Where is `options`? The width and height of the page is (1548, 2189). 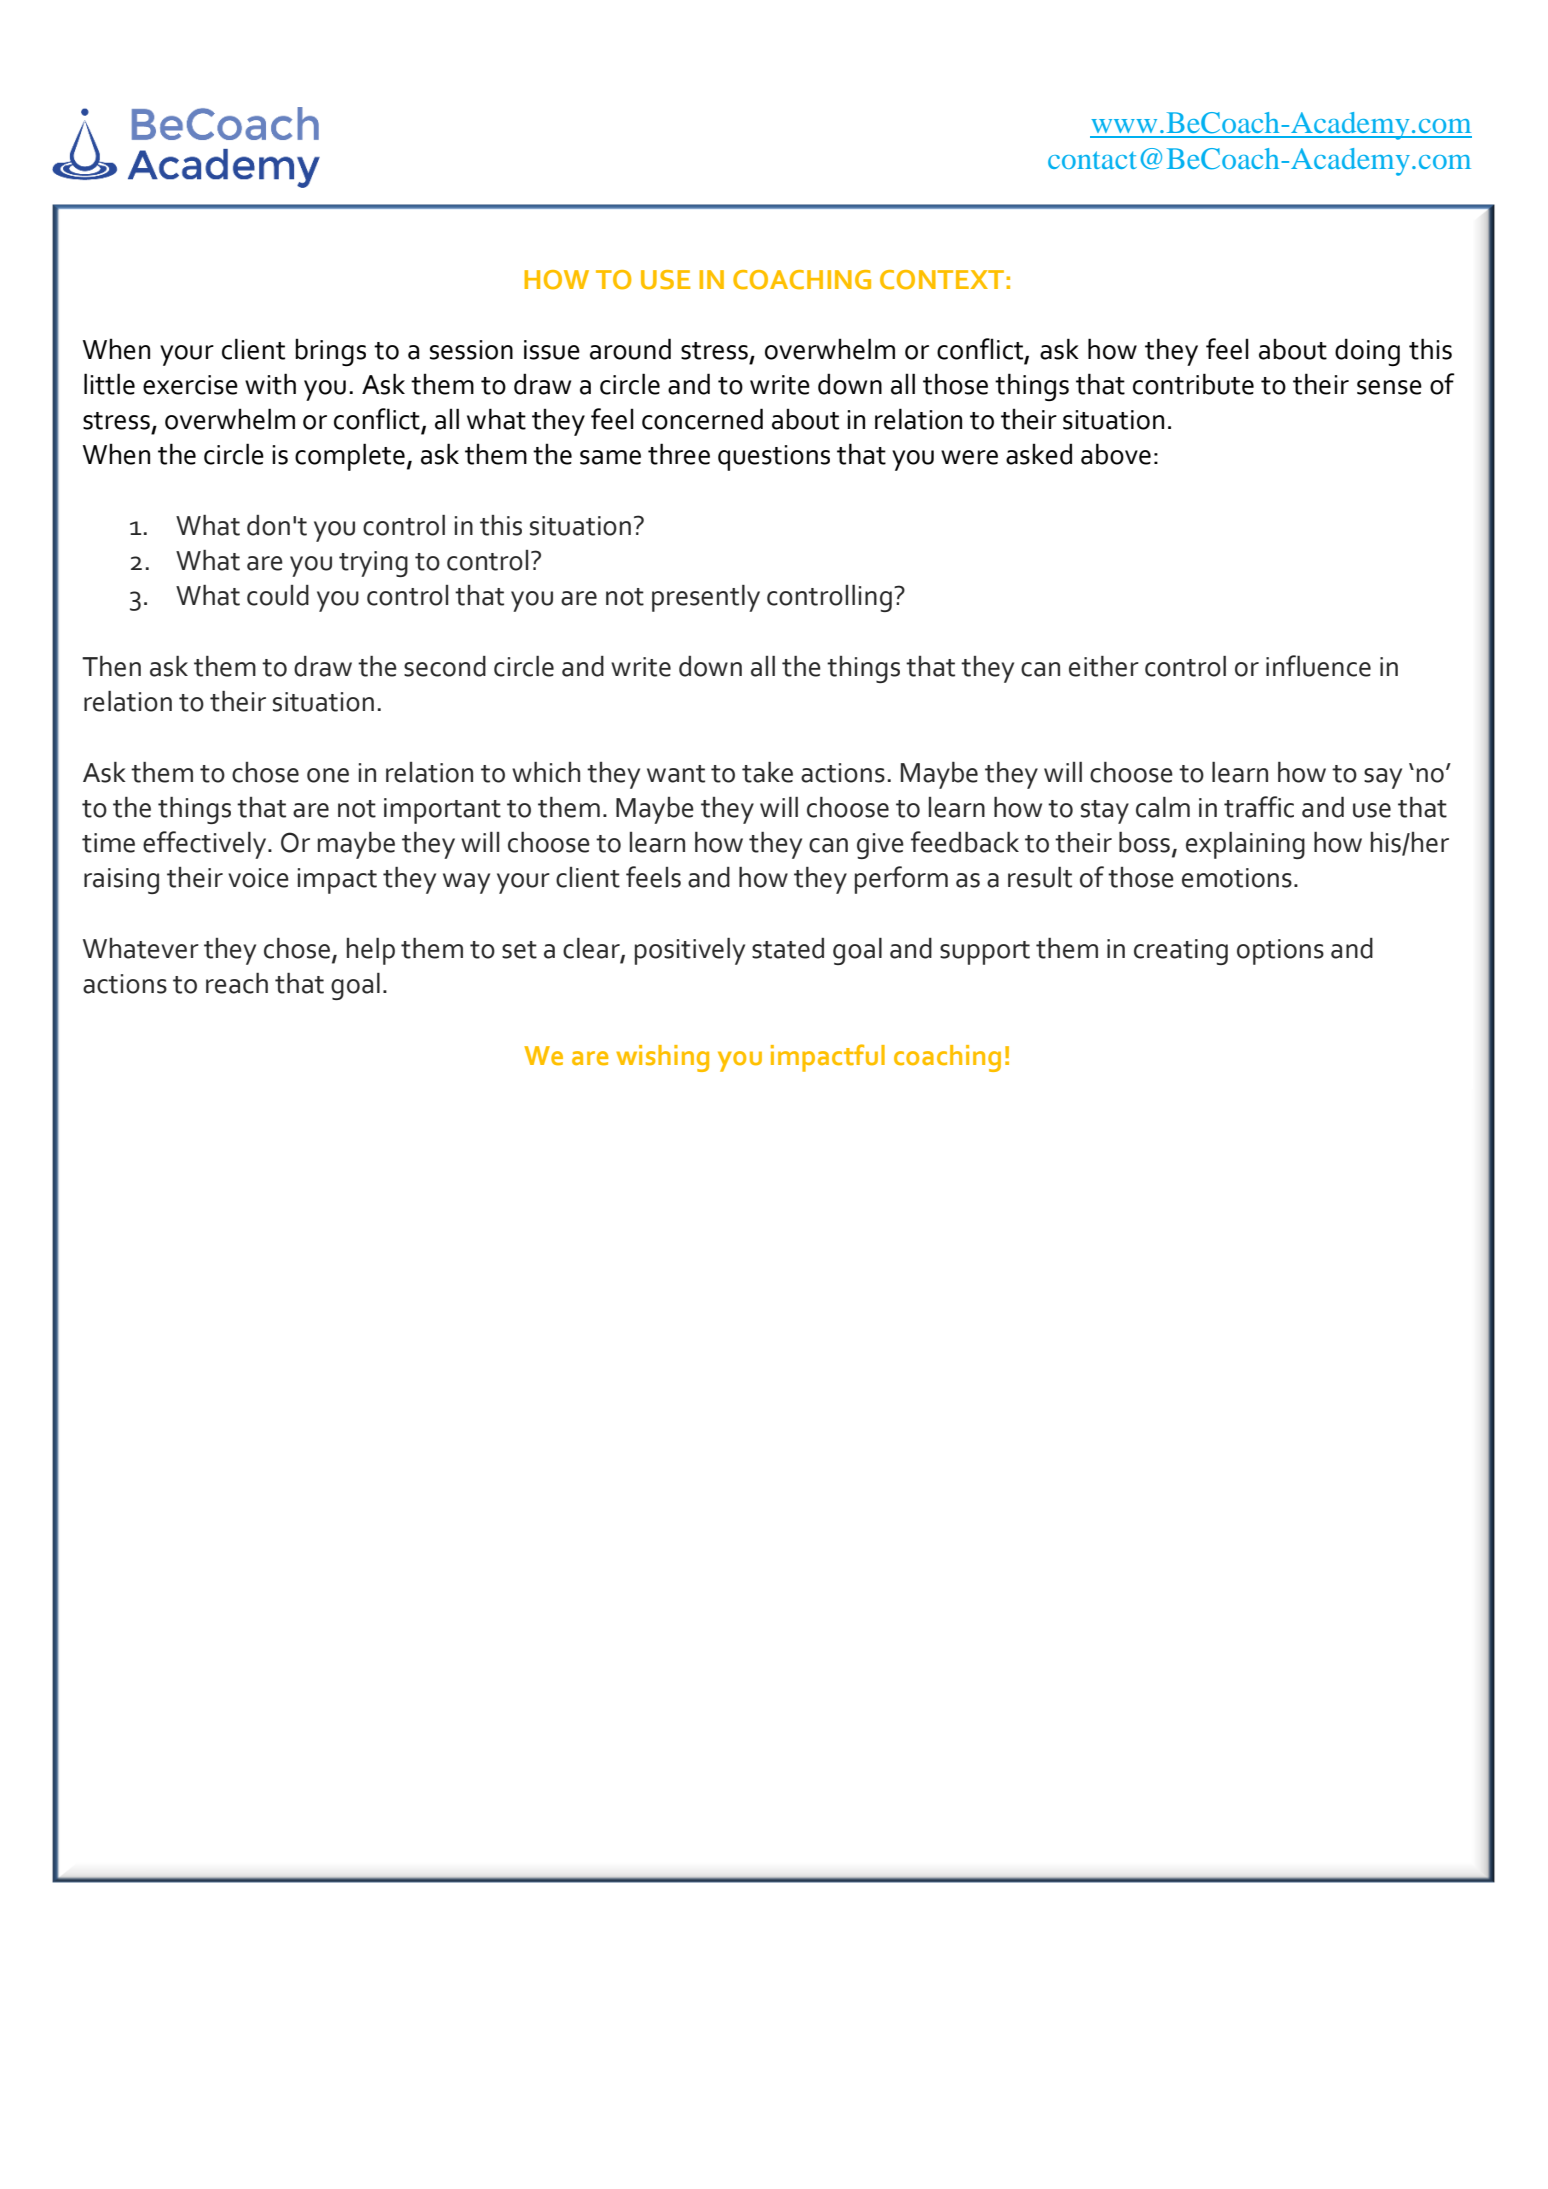 options is located at coordinates (1280, 952).
